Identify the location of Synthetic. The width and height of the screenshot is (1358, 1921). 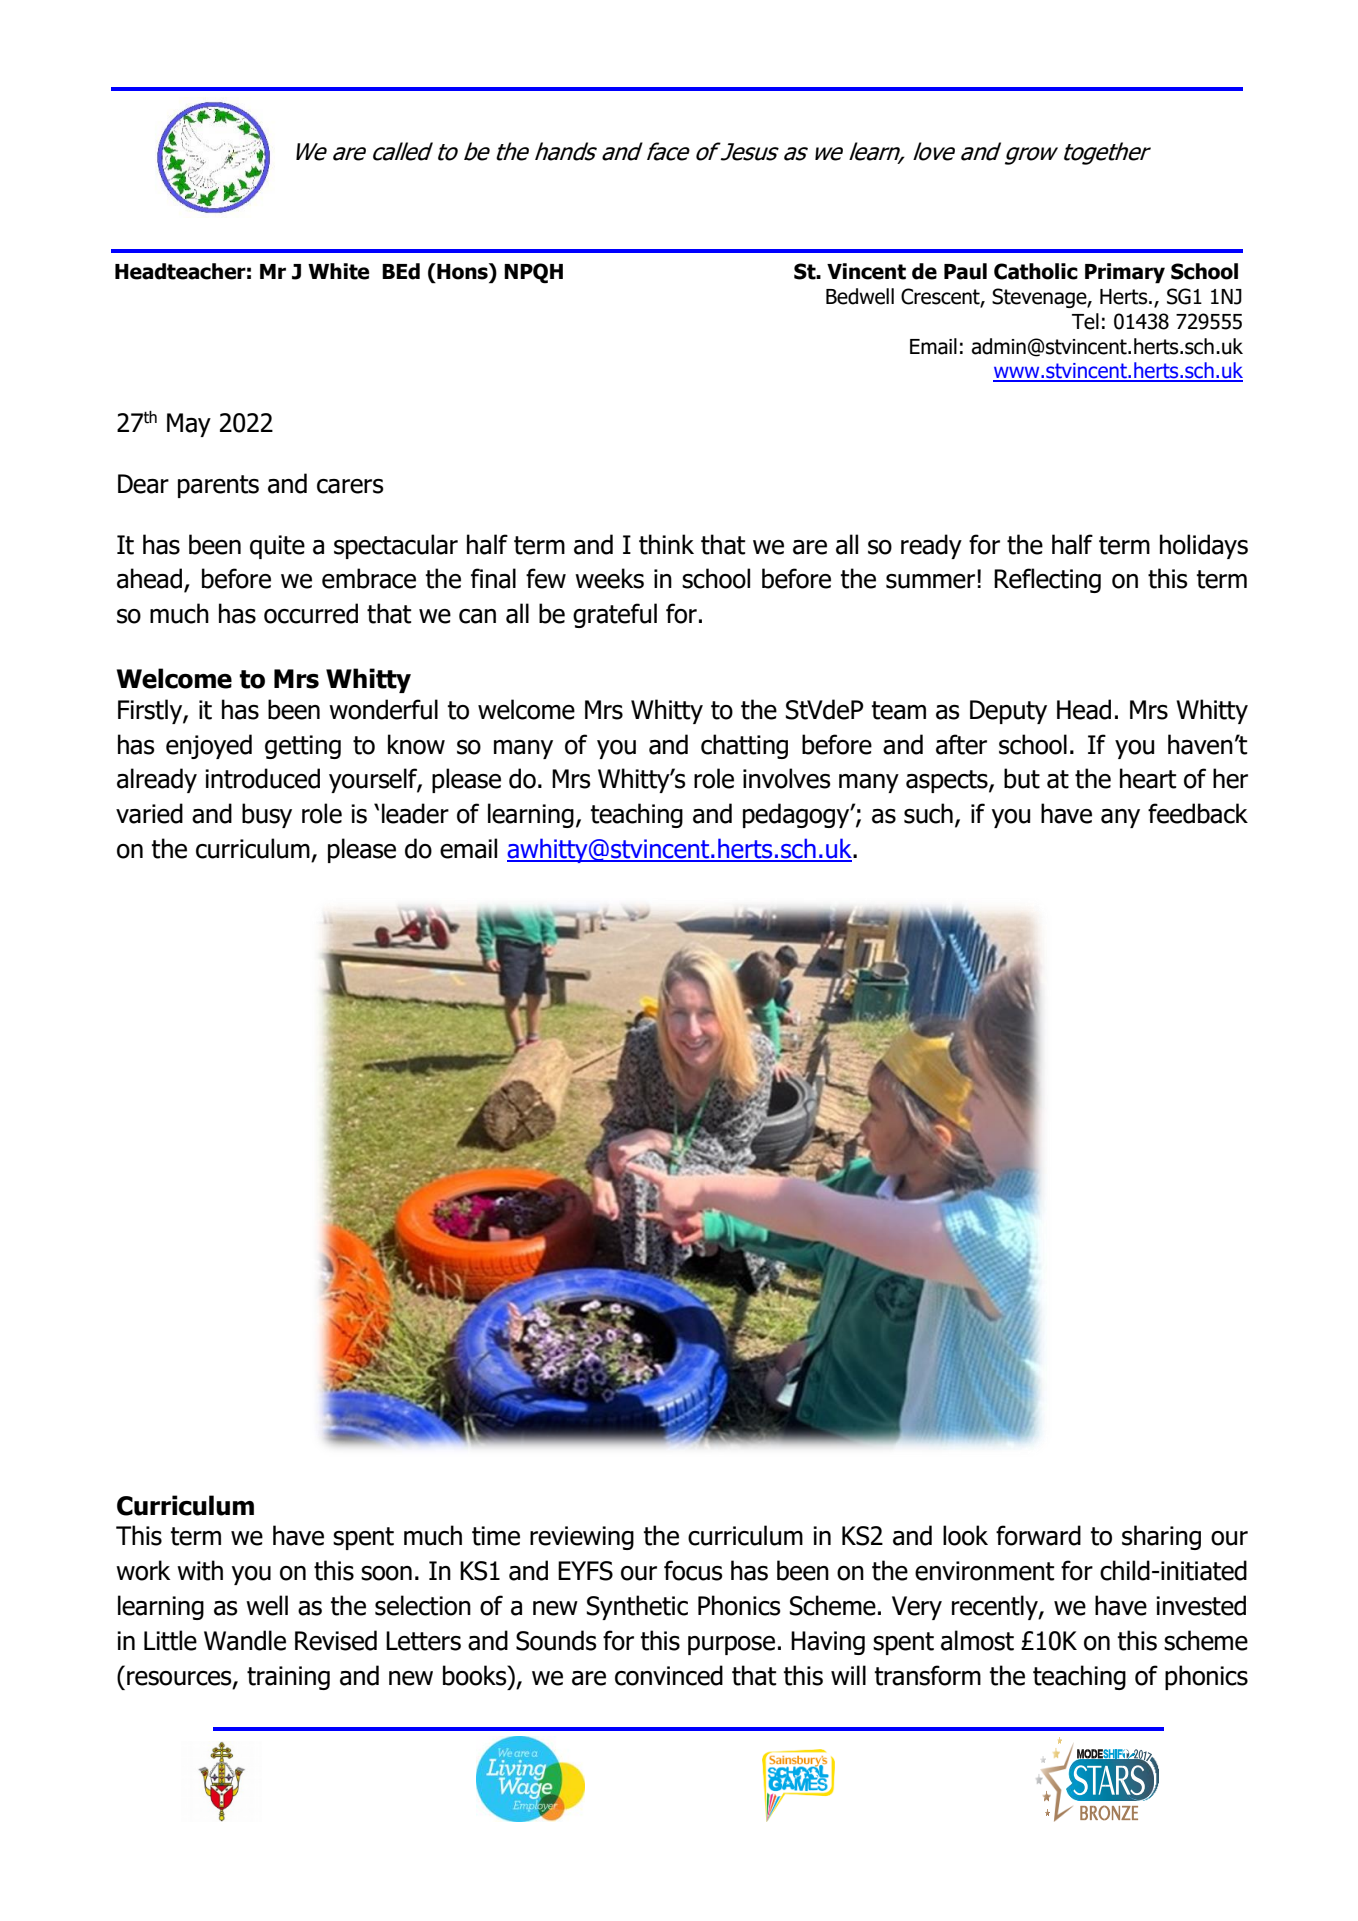
(637, 1607).
